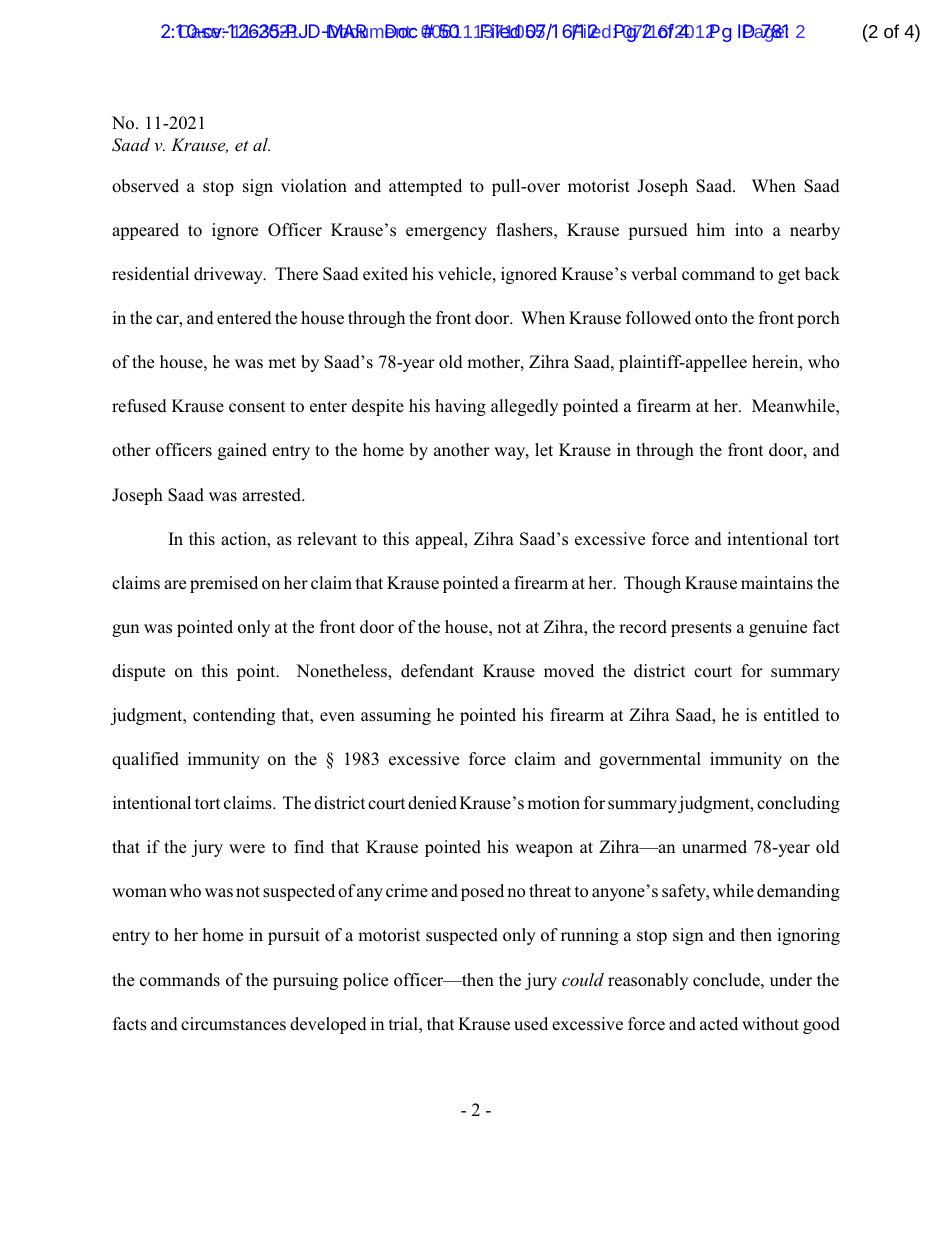 The image size is (952, 1233). What do you see at coordinates (544, 449) in the screenshot?
I see `let` at bounding box center [544, 449].
